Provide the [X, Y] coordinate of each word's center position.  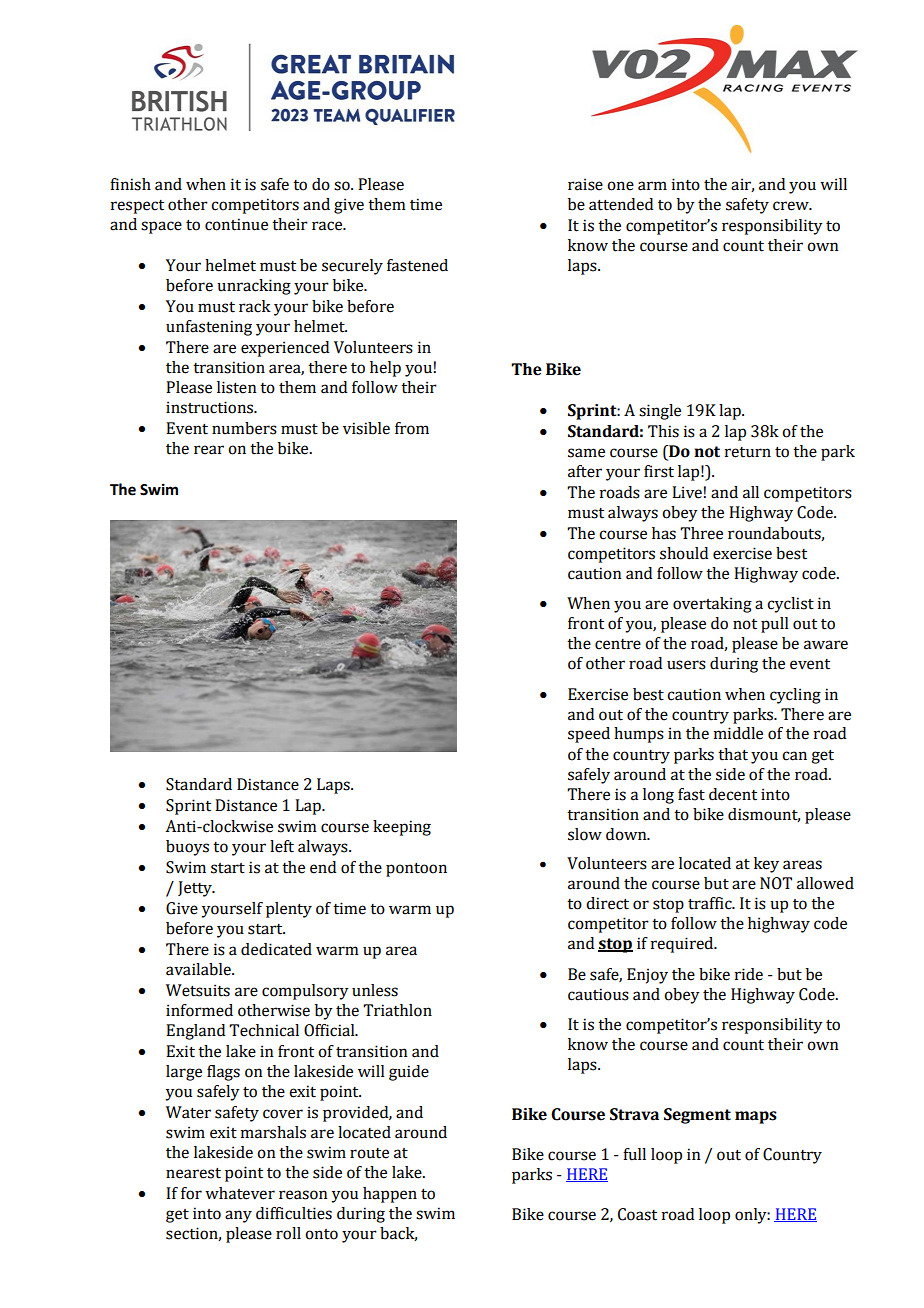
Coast [637, 1214]
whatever [240, 1193]
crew [792, 206]
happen [390, 1195]
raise [585, 184]
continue [236, 224]
